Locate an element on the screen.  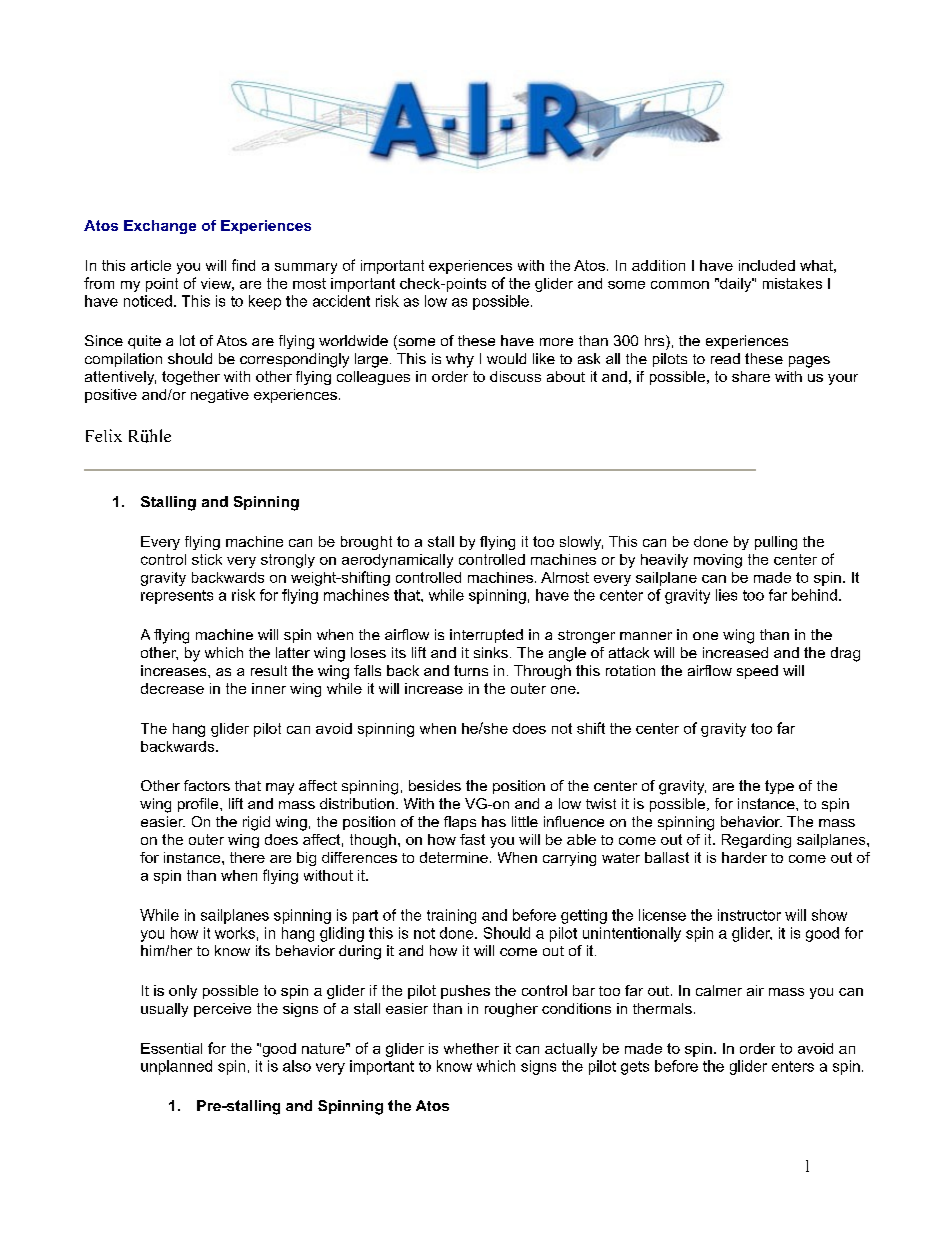
noticed is located at coordinates (148, 301).
